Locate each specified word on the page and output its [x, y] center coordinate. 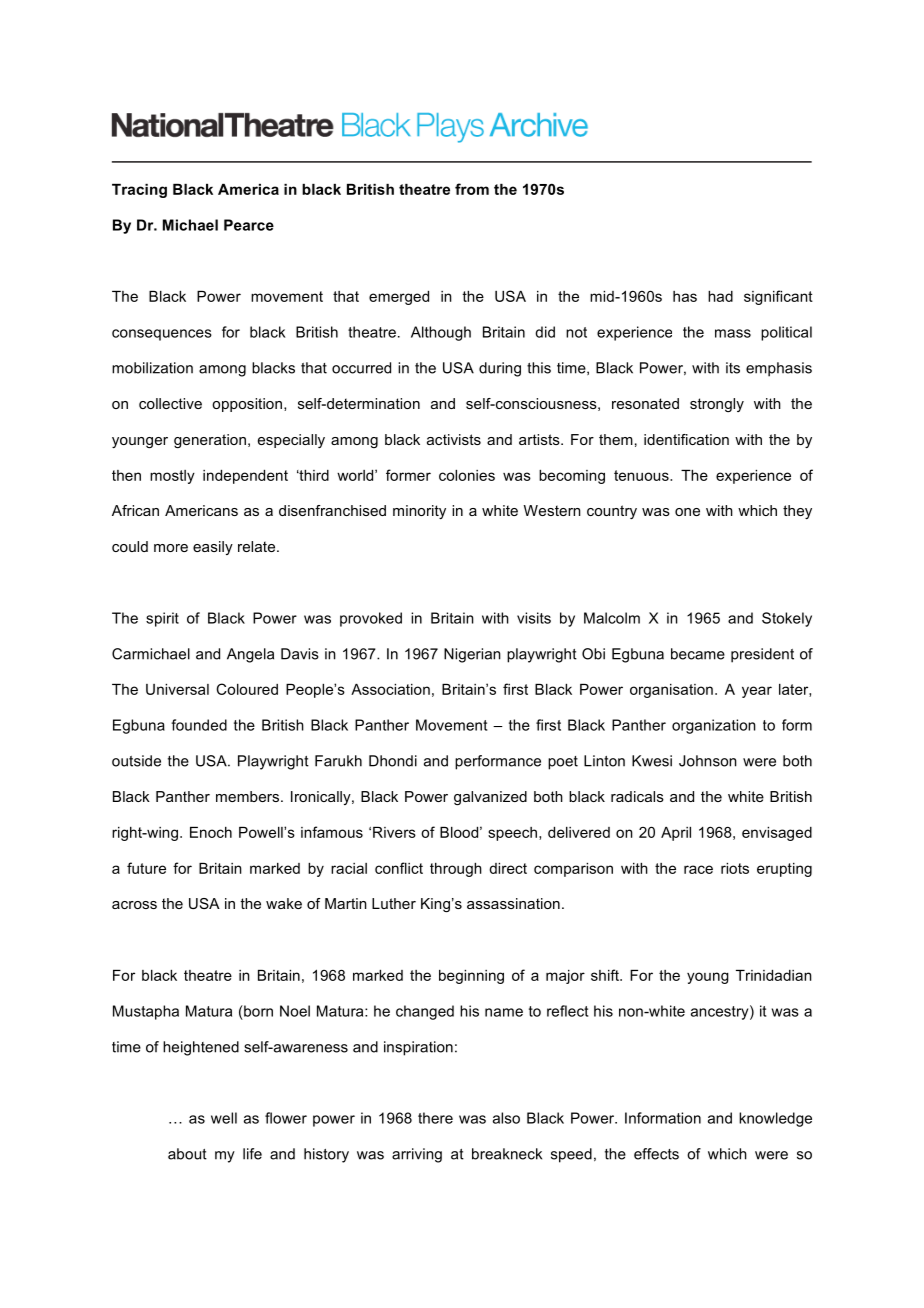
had [720, 296]
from [472, 189]
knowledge [775, 1119]
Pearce [249, 225]
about [187, 1154]
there [435, 1118]
